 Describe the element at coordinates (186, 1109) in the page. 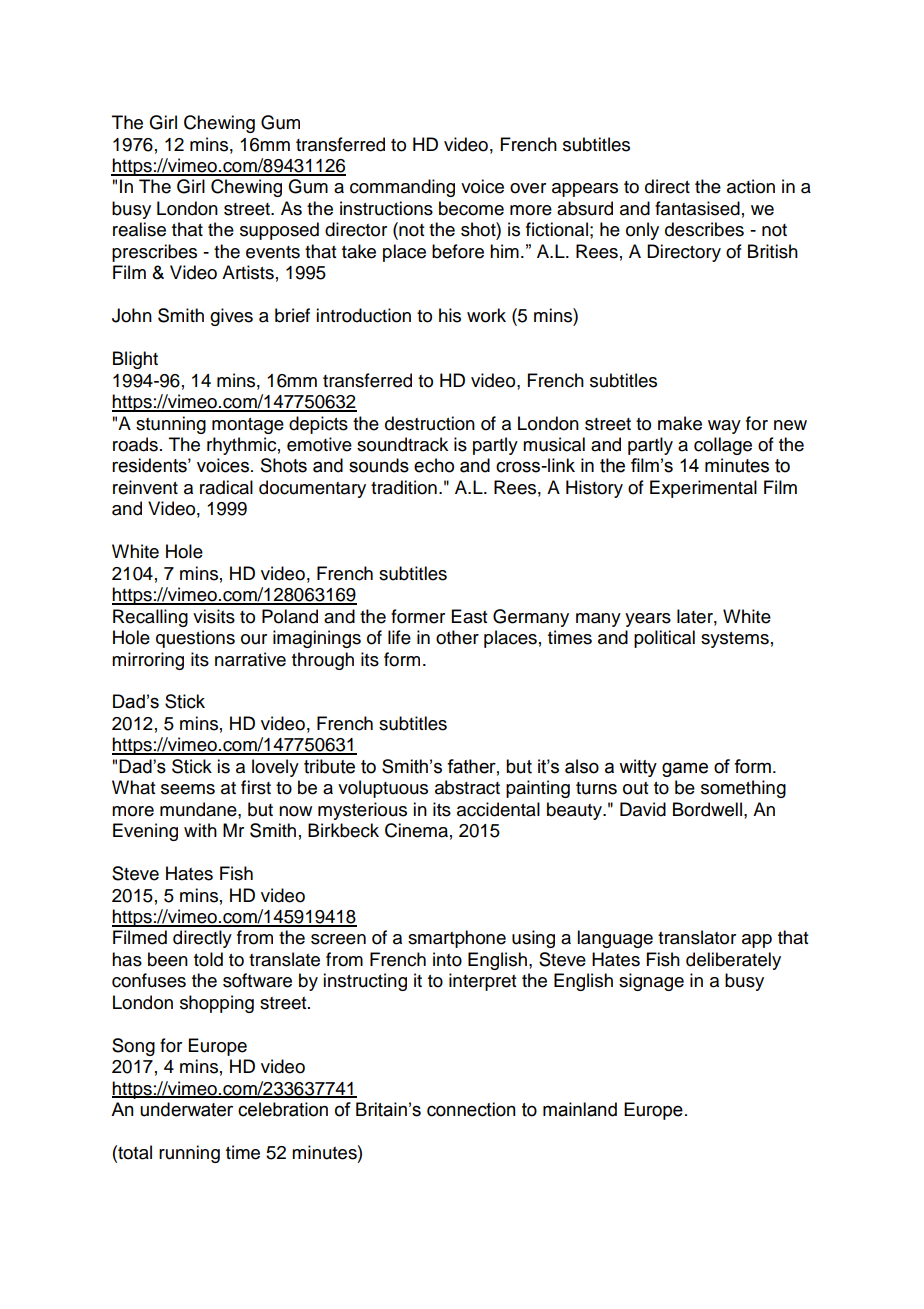

I see `underwater` at that location.
